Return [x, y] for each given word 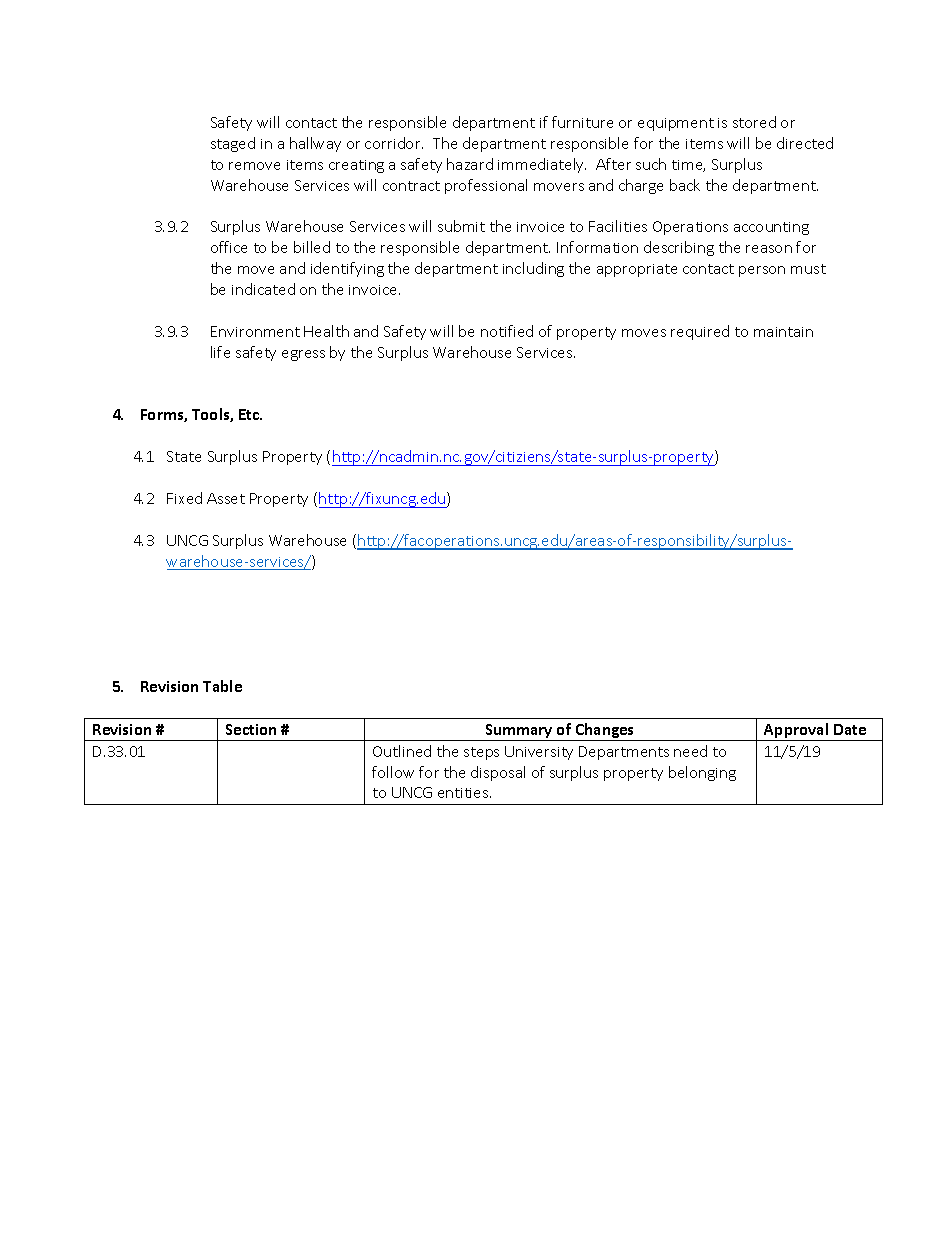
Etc [250, 414]
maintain [783, 332]
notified [507, 331]
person [762, 271]
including [533, 269]
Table [222, 686]
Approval [796, 732]
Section [251, 729]
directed [805, 143]
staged [233, 144]
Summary [519, 732]
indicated [263, 289]
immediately [542, 165]
